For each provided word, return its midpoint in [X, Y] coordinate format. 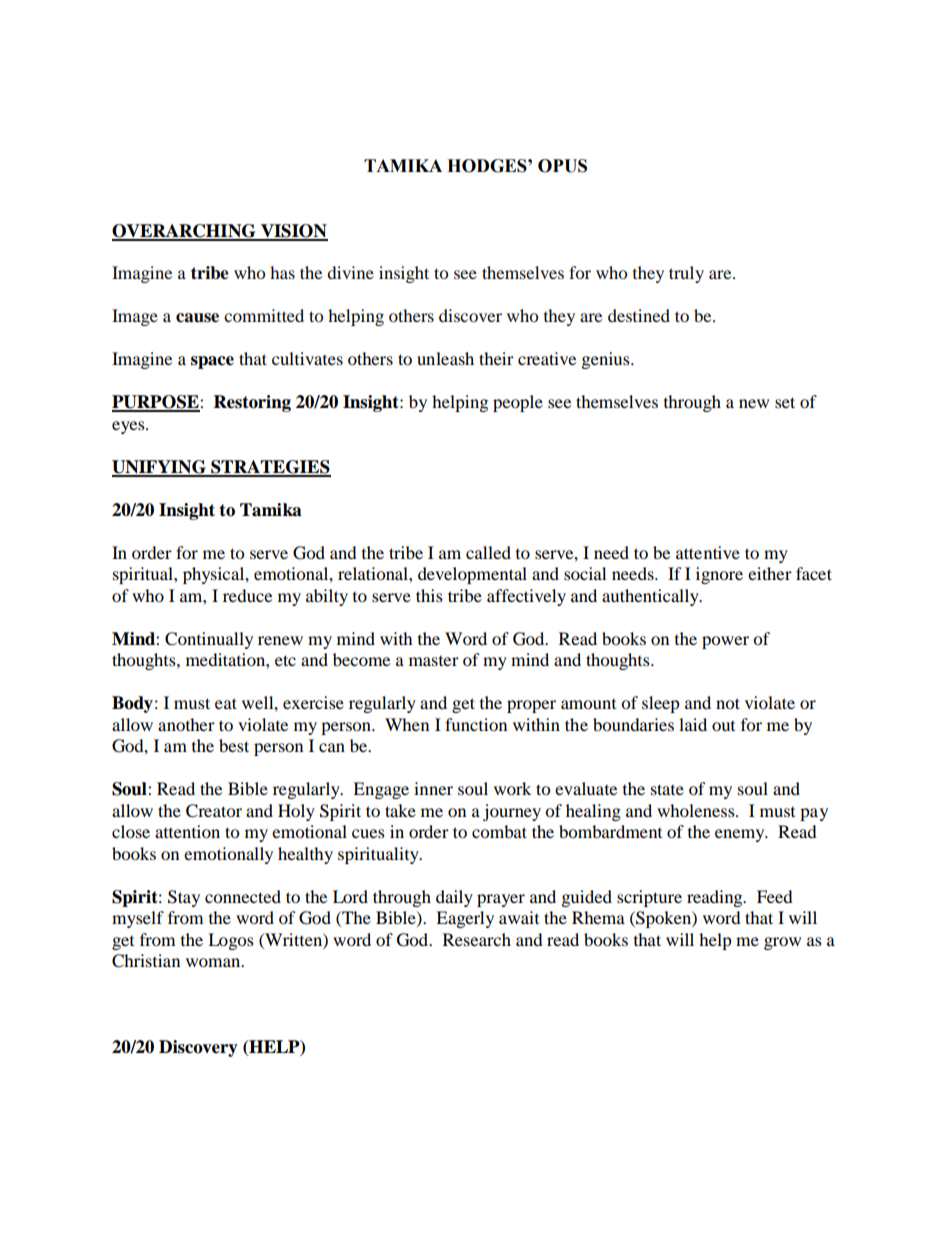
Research [477, 939]
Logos [231, 941]
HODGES [488, 166]
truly [686, 274]
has [282, 272]
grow [782, 943]
